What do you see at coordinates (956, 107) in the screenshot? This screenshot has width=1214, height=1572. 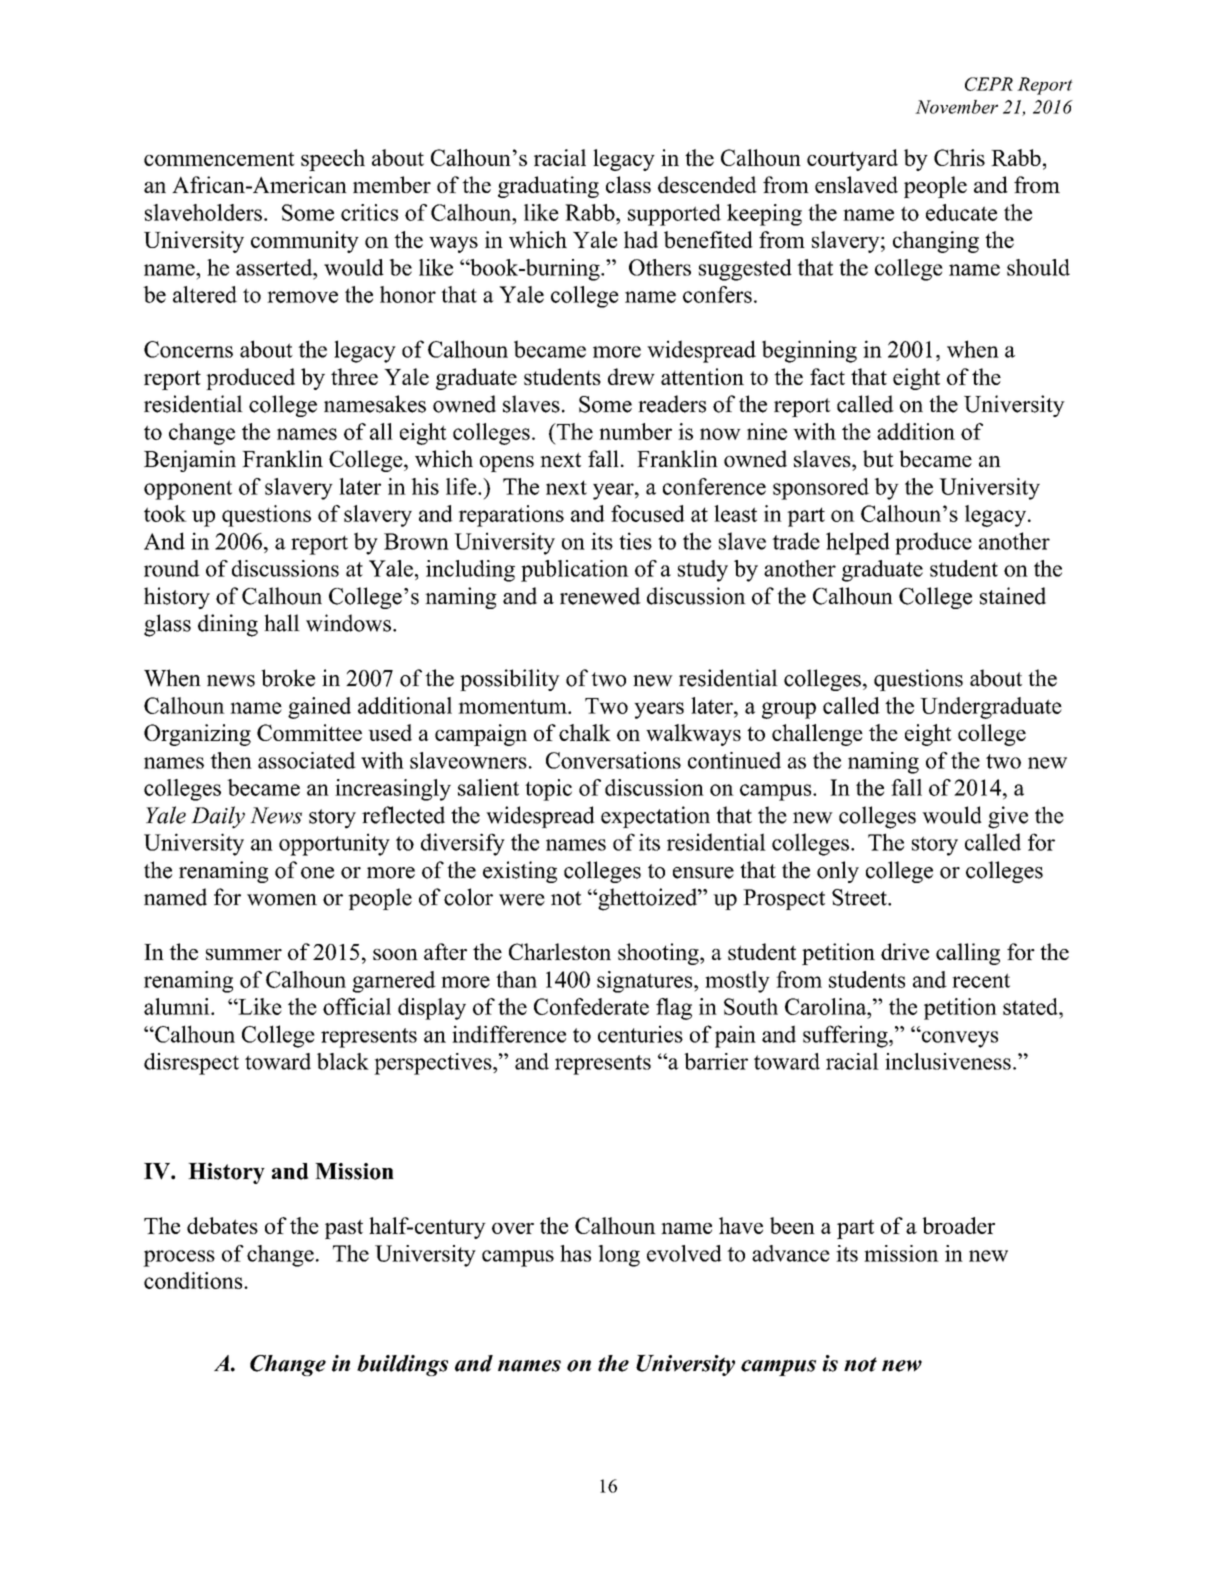 I see `November` at bounding box center [956, 107].
